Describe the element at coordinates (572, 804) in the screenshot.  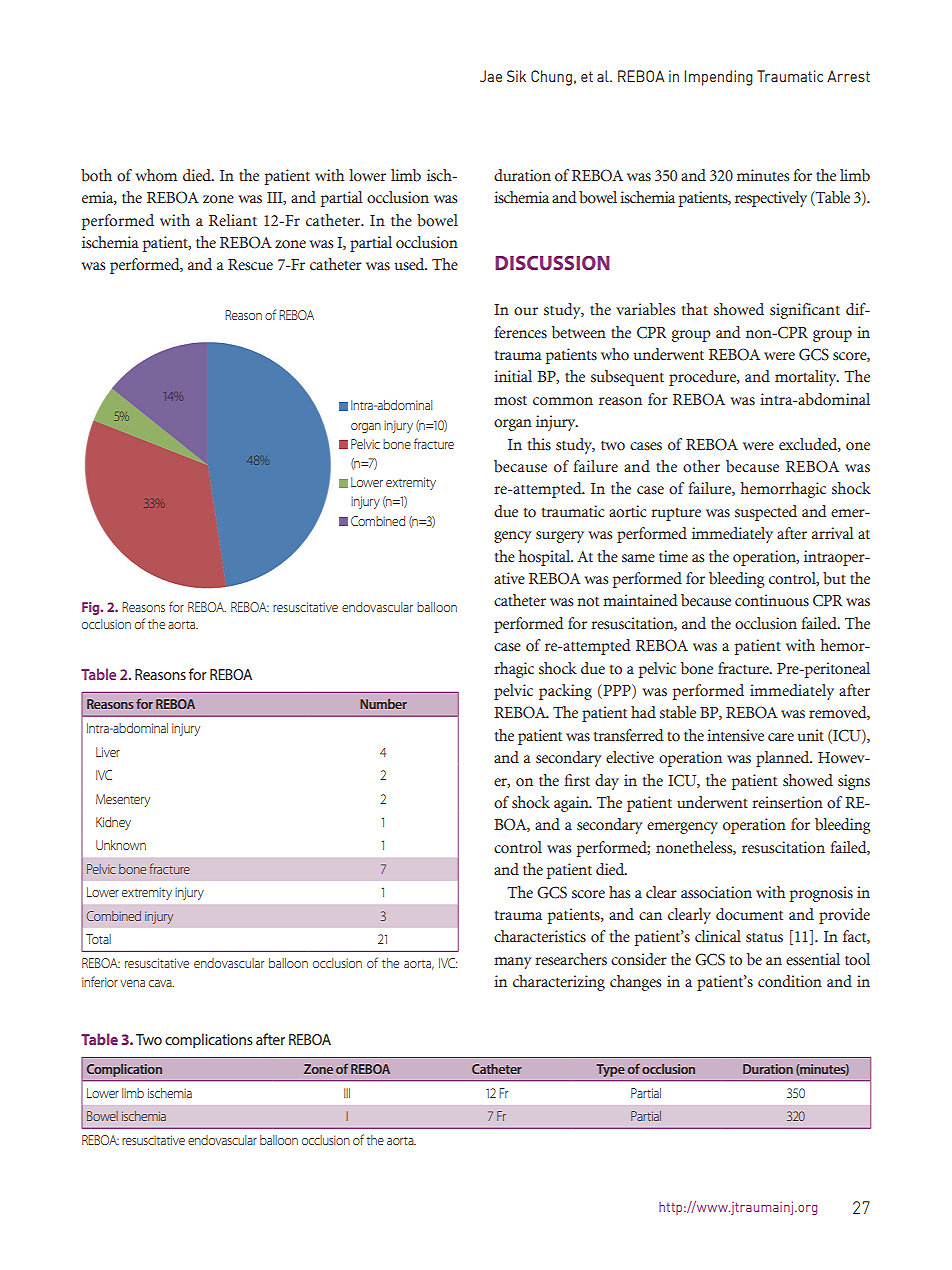
I see `again` at that location.
